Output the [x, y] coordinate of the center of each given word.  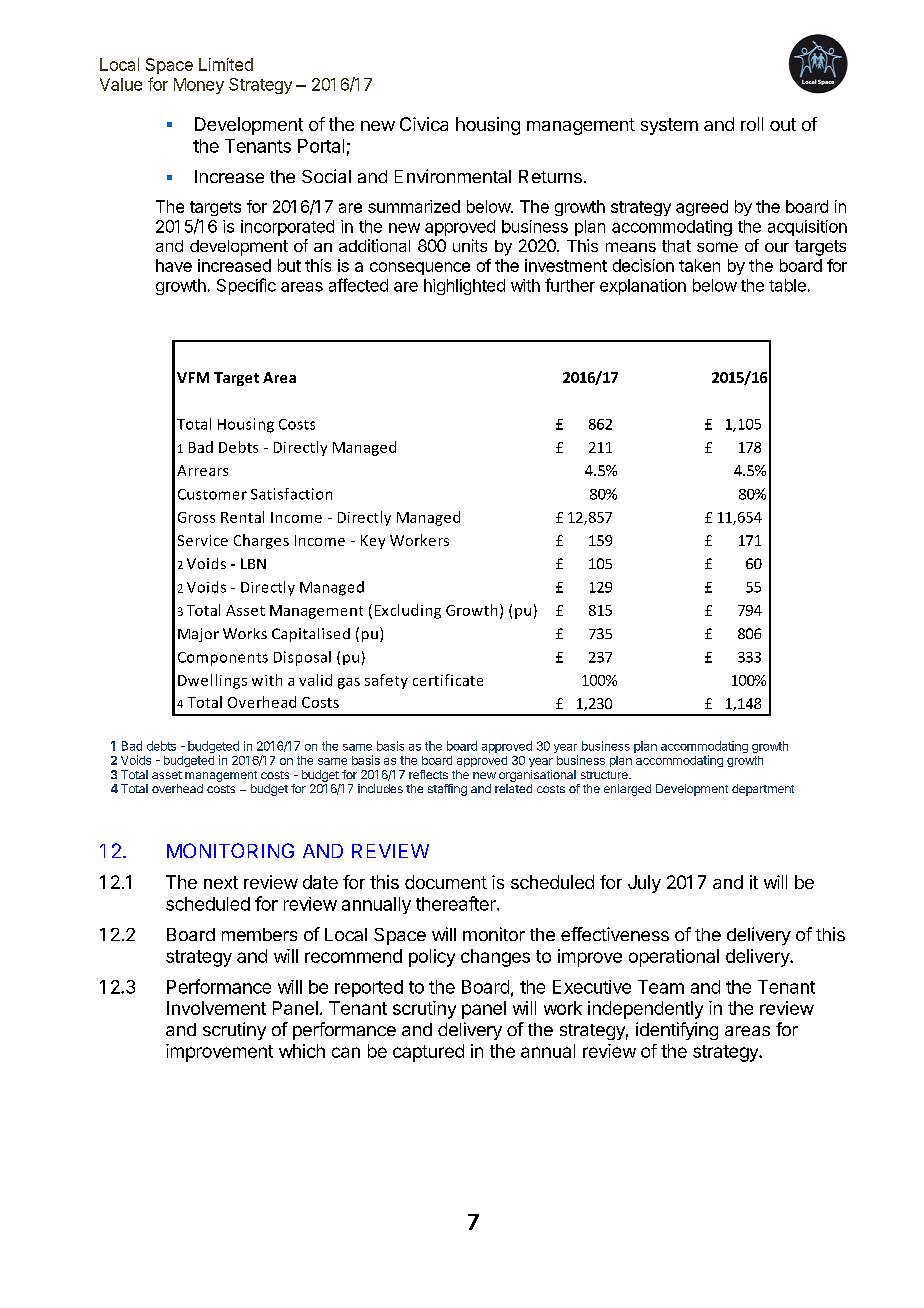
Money [199, 86]
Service [203, 540]
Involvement [216, 1008]
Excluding [408, 611]
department [763, 790]
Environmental [453, 176]
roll [752, 124]
